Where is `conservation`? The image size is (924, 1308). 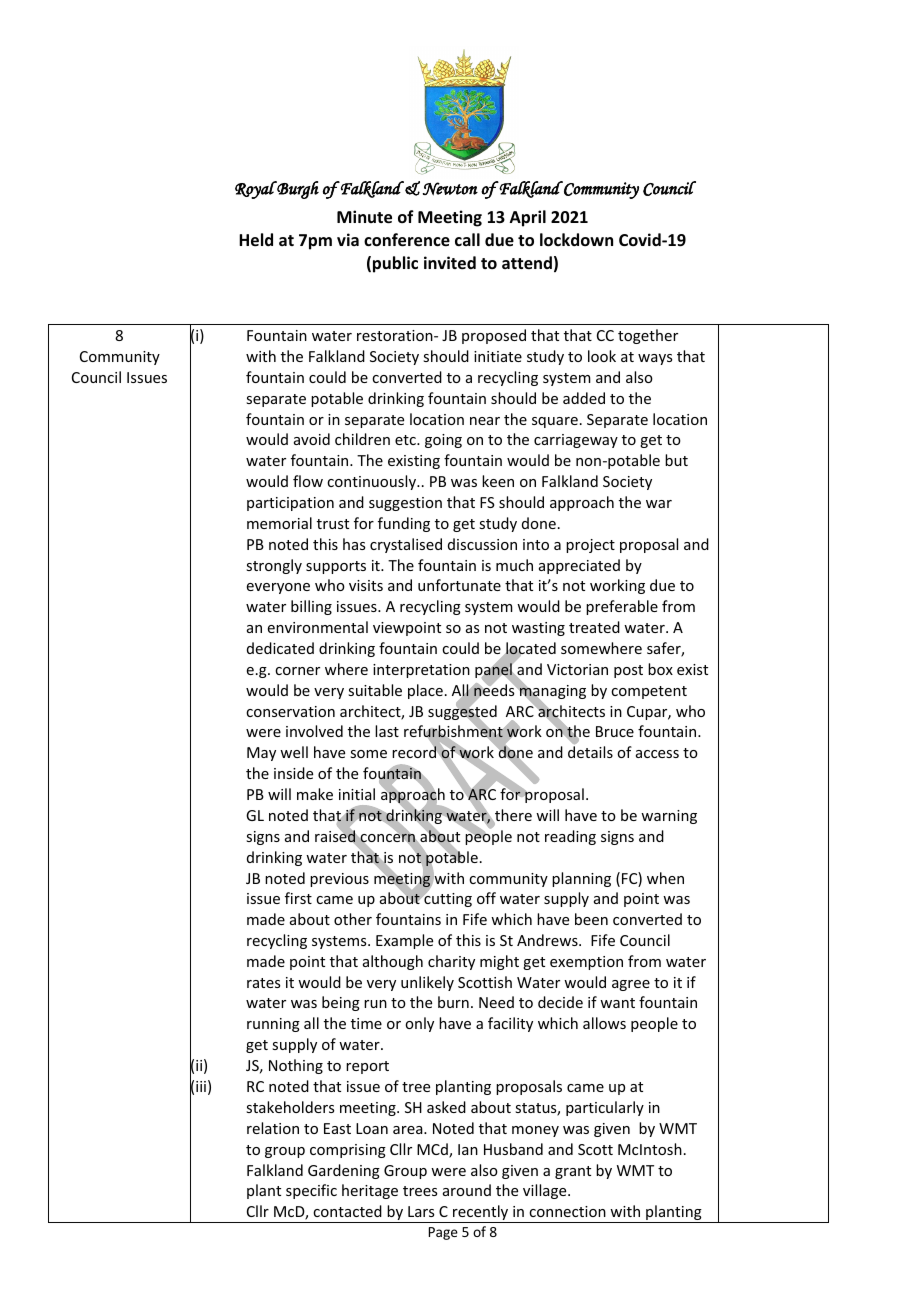 conservation is located at coordinates (290, 711).
